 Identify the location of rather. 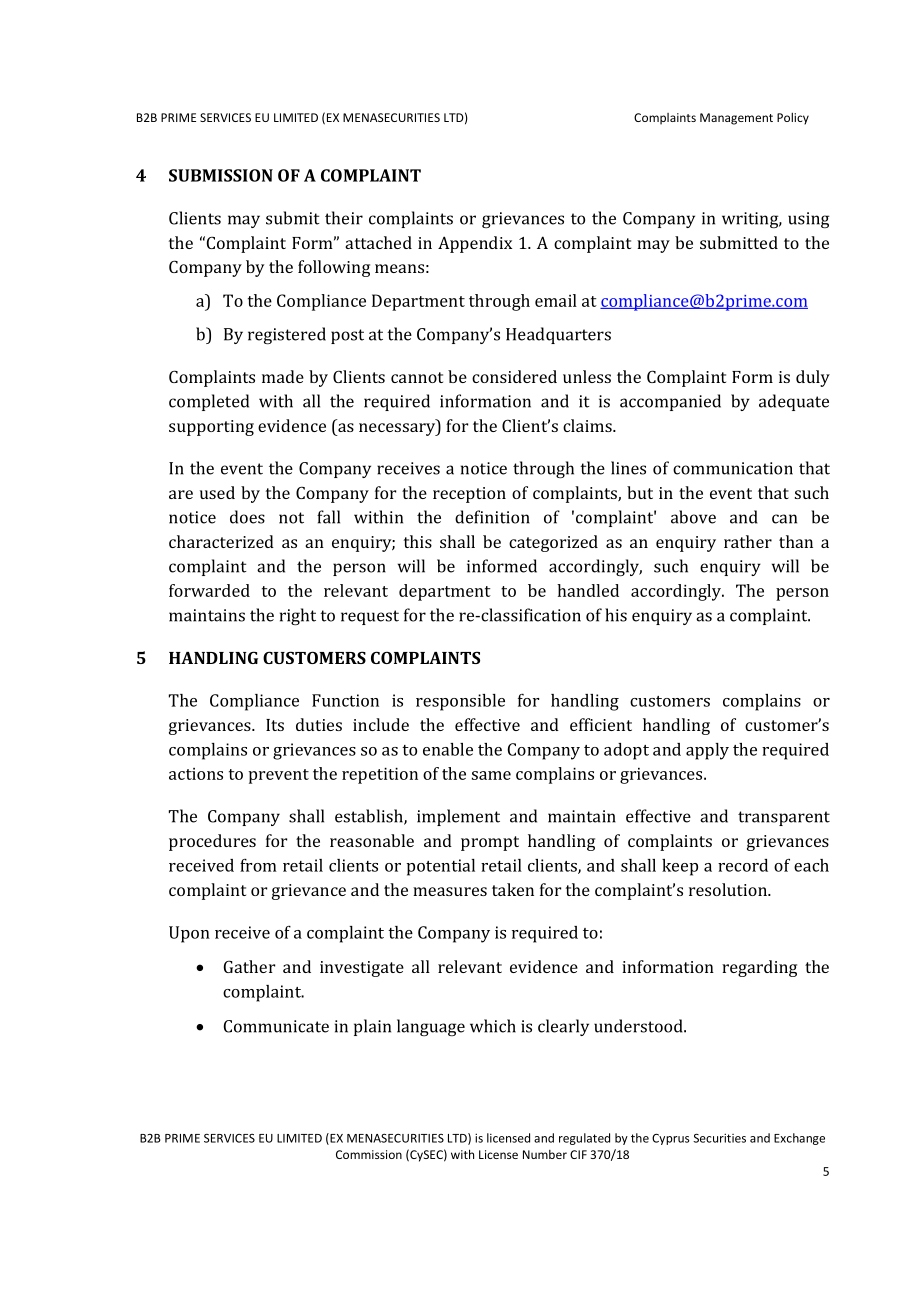
(748, 541).
